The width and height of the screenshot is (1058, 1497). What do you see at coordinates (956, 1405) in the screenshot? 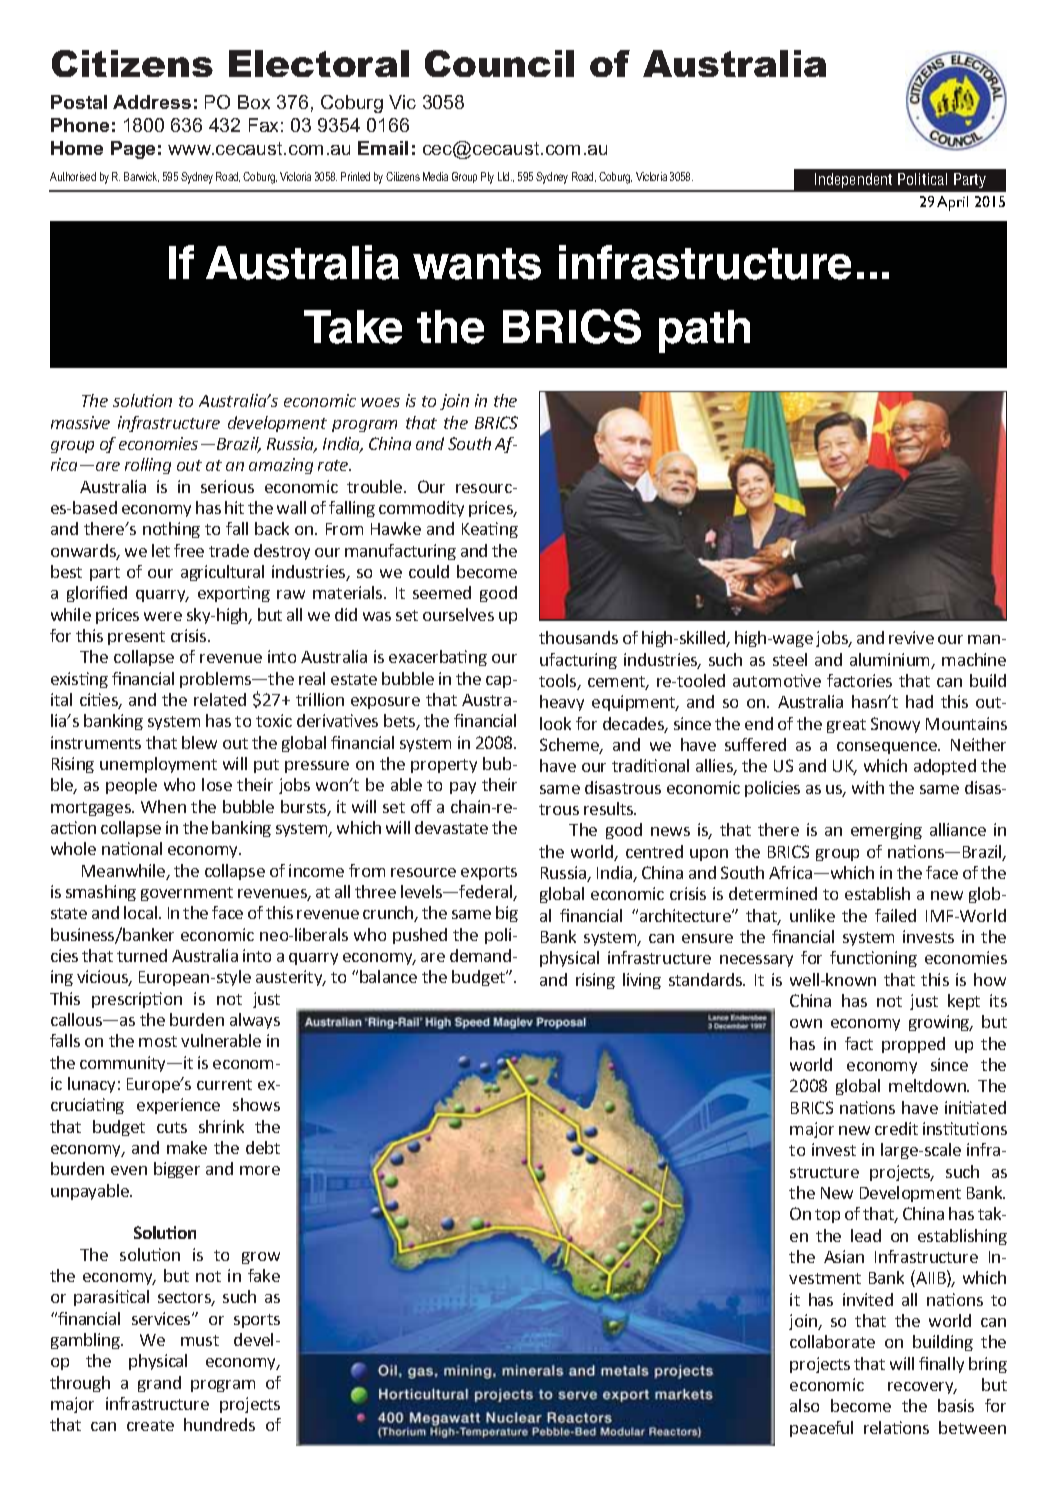
I see `basis` at bounding box center [956, 1405].
